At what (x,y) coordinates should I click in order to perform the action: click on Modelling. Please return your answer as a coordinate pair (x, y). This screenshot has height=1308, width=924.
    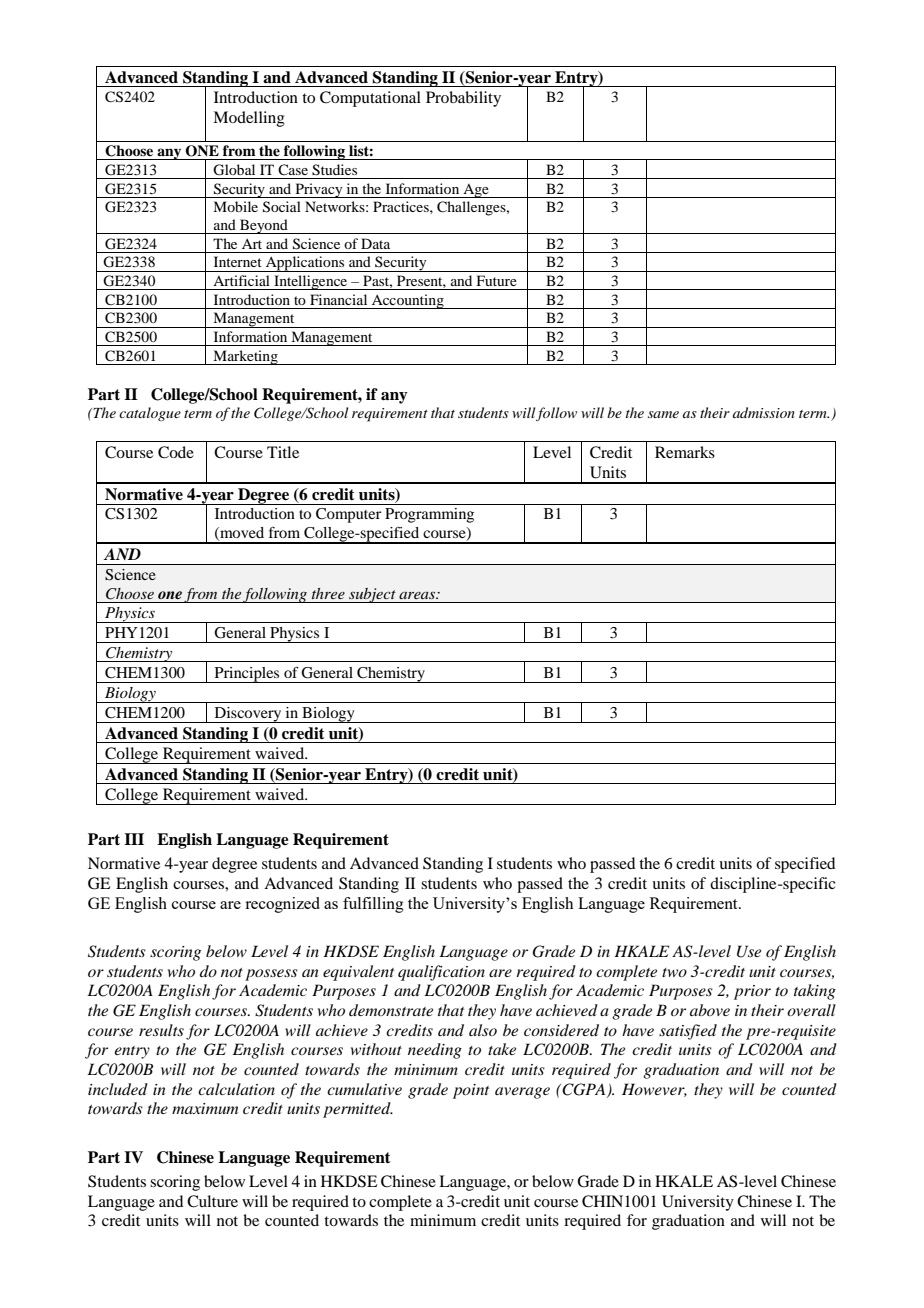
    Looking at the image, I should click on (249, 119).
